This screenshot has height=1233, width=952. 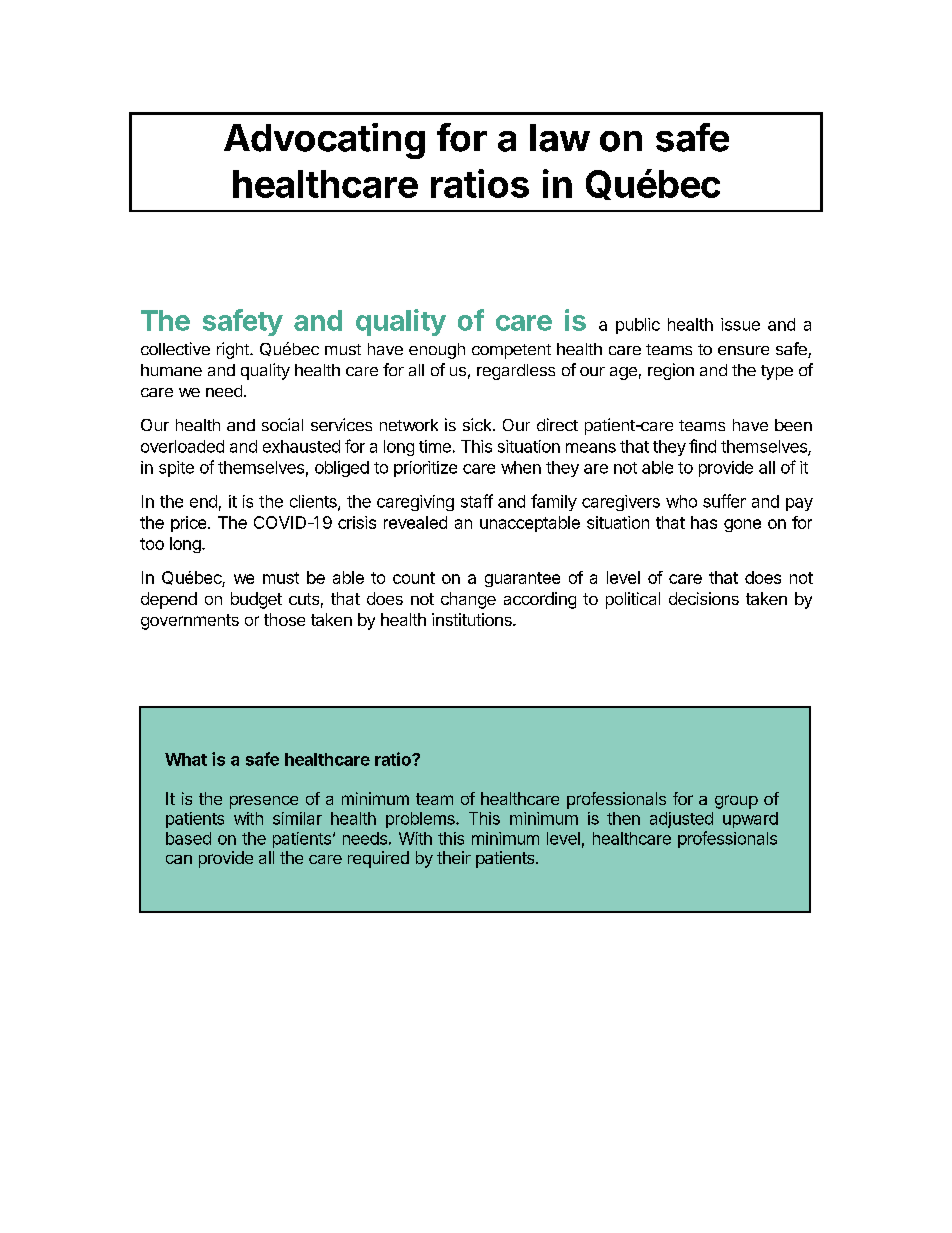 I want to click on based, so click(x=188, y=838).
